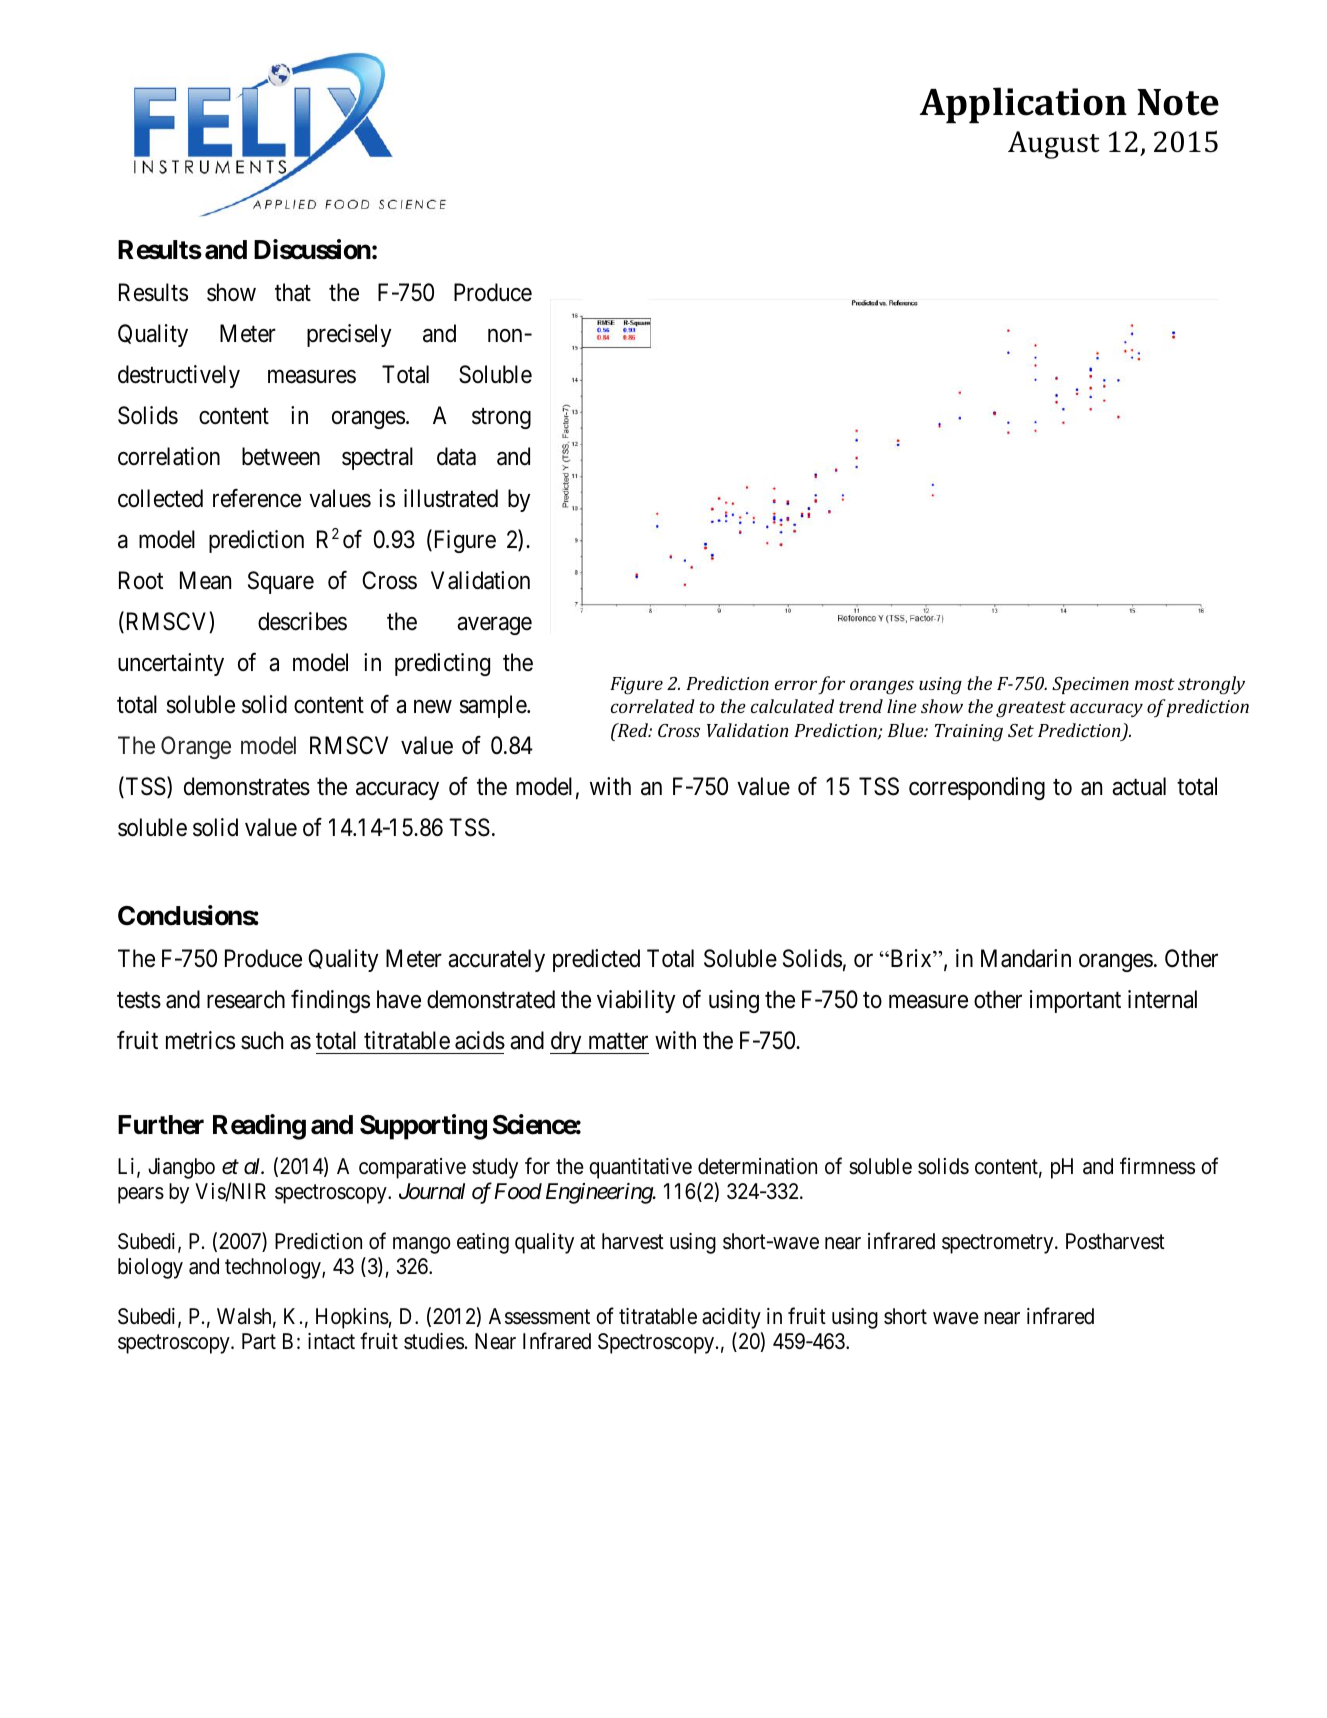 This screenshot has height=1718, width=1327. Describe the element at coordinates (1026, 958) in the screenshot. I see `Mandarin` at that location.
